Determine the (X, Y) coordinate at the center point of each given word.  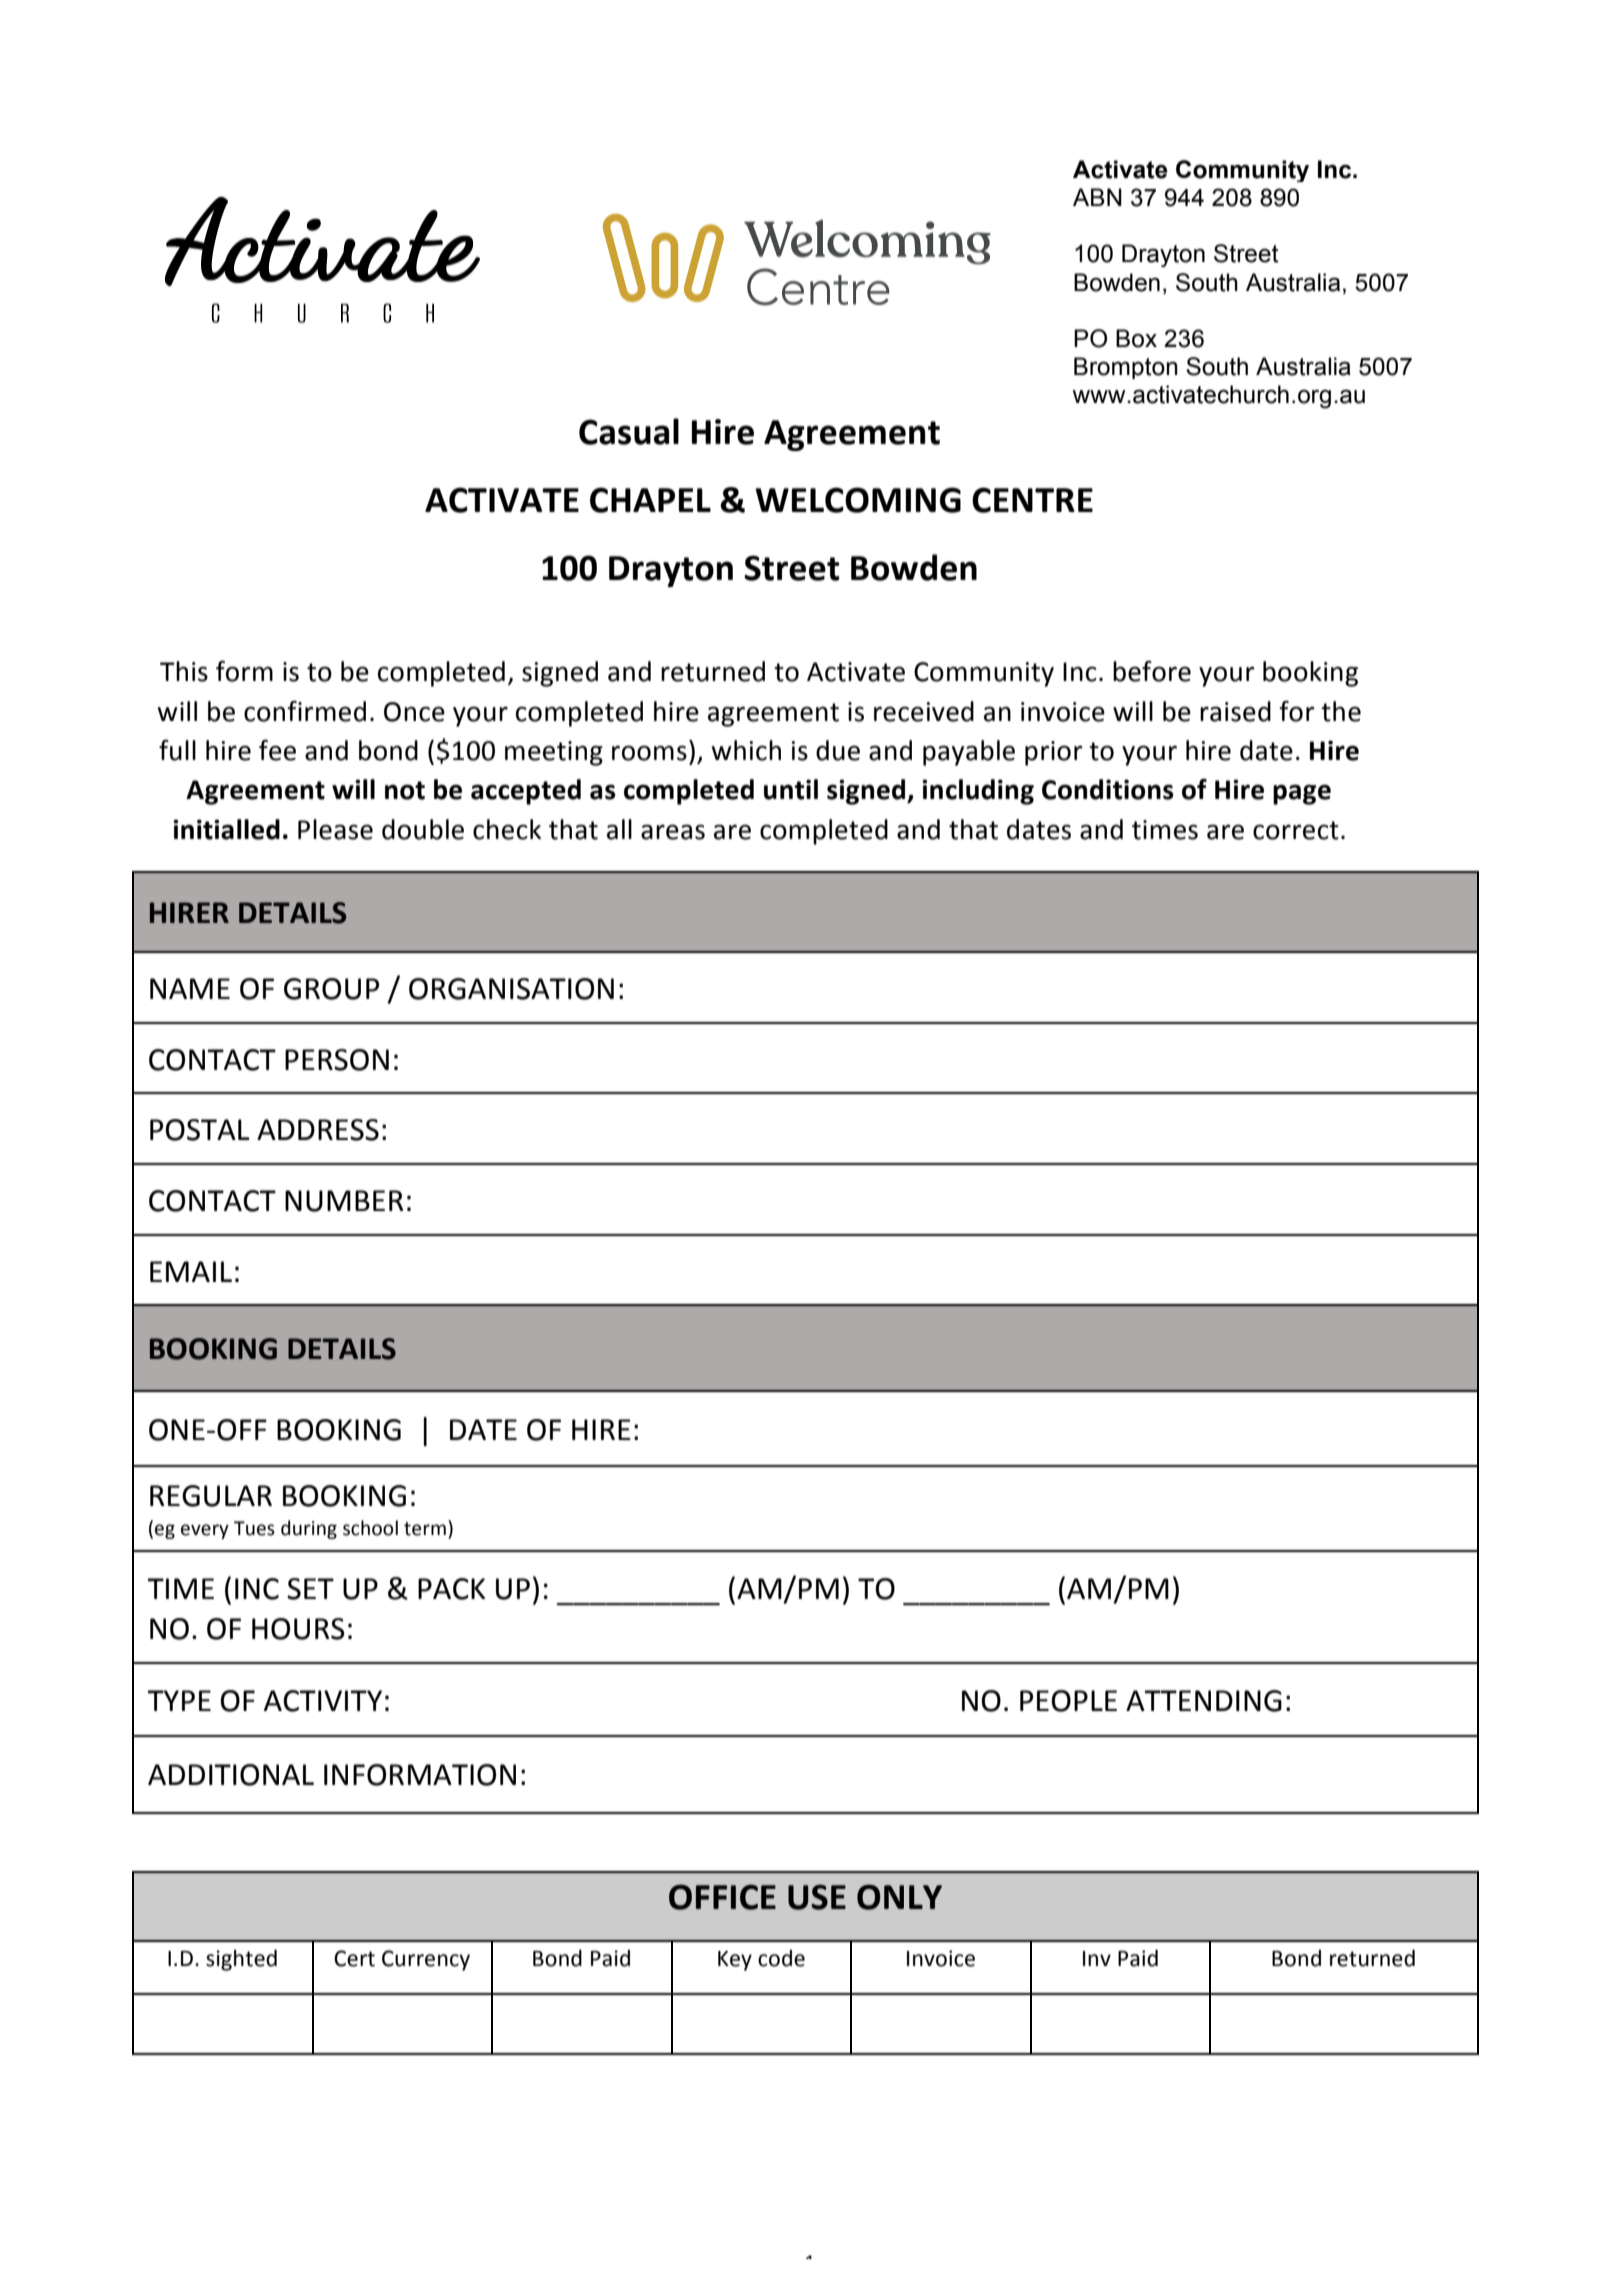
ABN (1097, 197)
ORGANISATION (511, 989)
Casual (629, 431)
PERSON (337, 1060)
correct (1296, 830)
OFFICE (722, 1897)
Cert (354, 1958)
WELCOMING (858, 500)
